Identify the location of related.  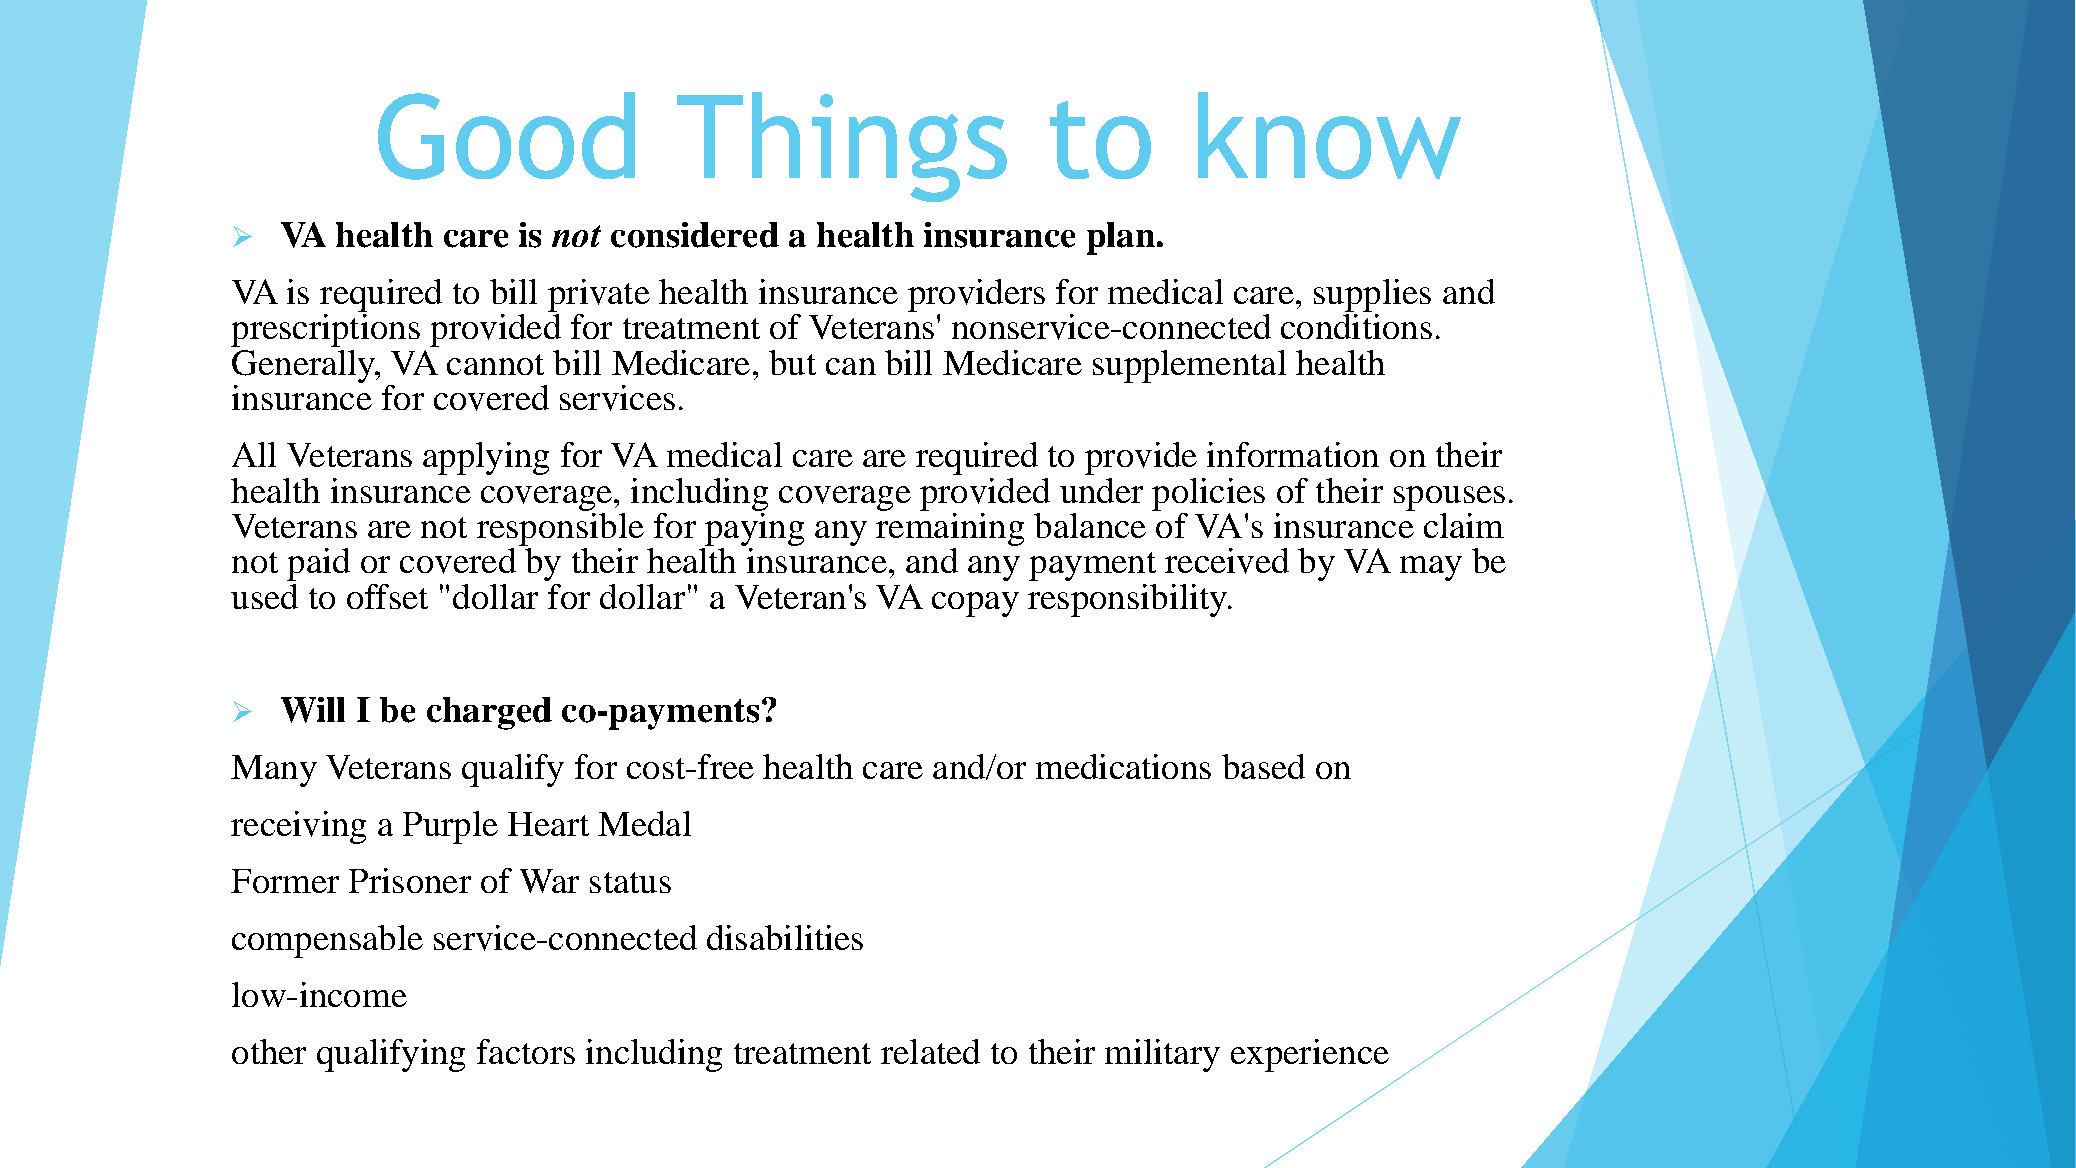
(930, 1051).
